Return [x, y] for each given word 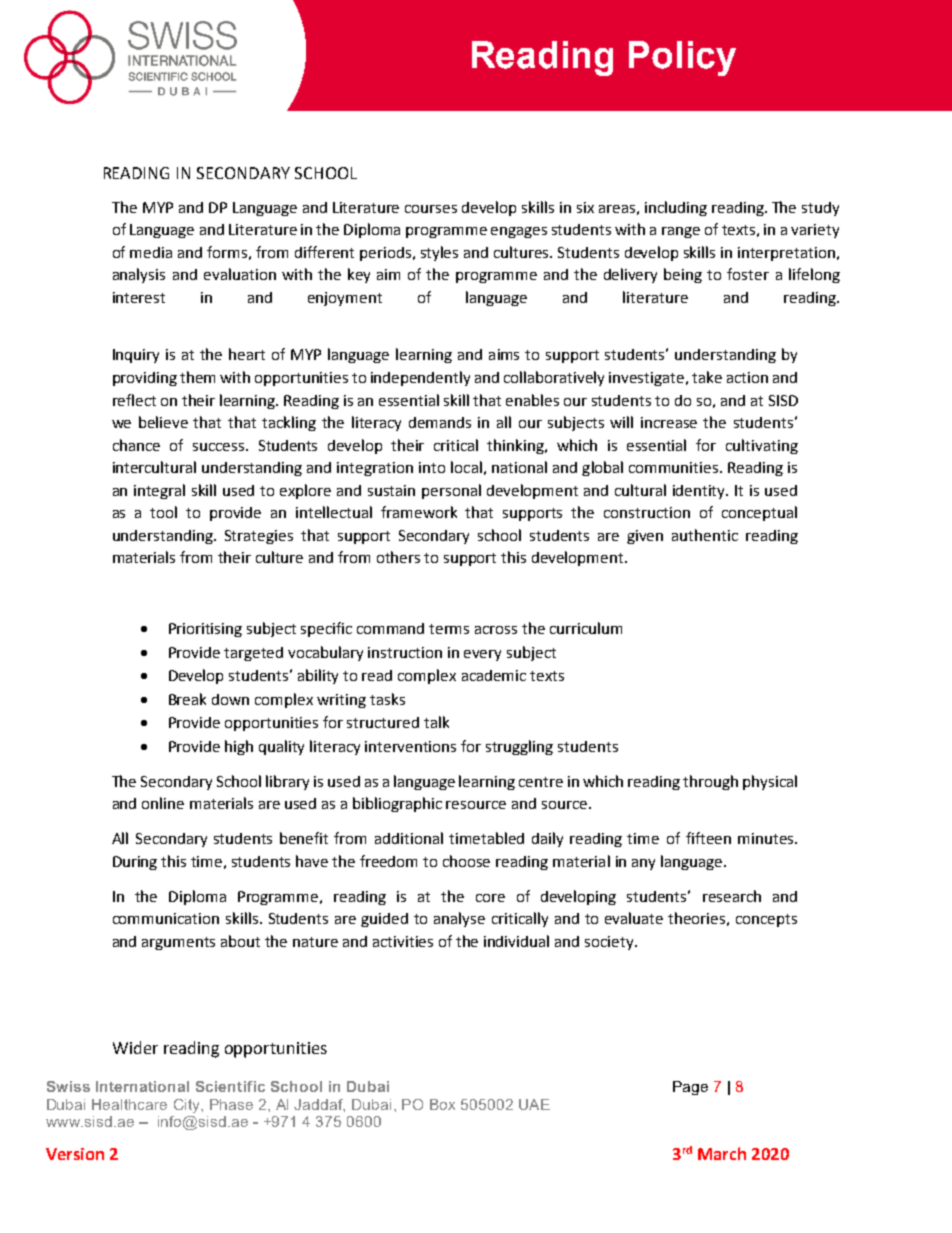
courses [431, 209]
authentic [705, 535]
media [151, 252]
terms [449, 629]
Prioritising [205, 630]
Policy [682, 58]
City [188, 1106]
